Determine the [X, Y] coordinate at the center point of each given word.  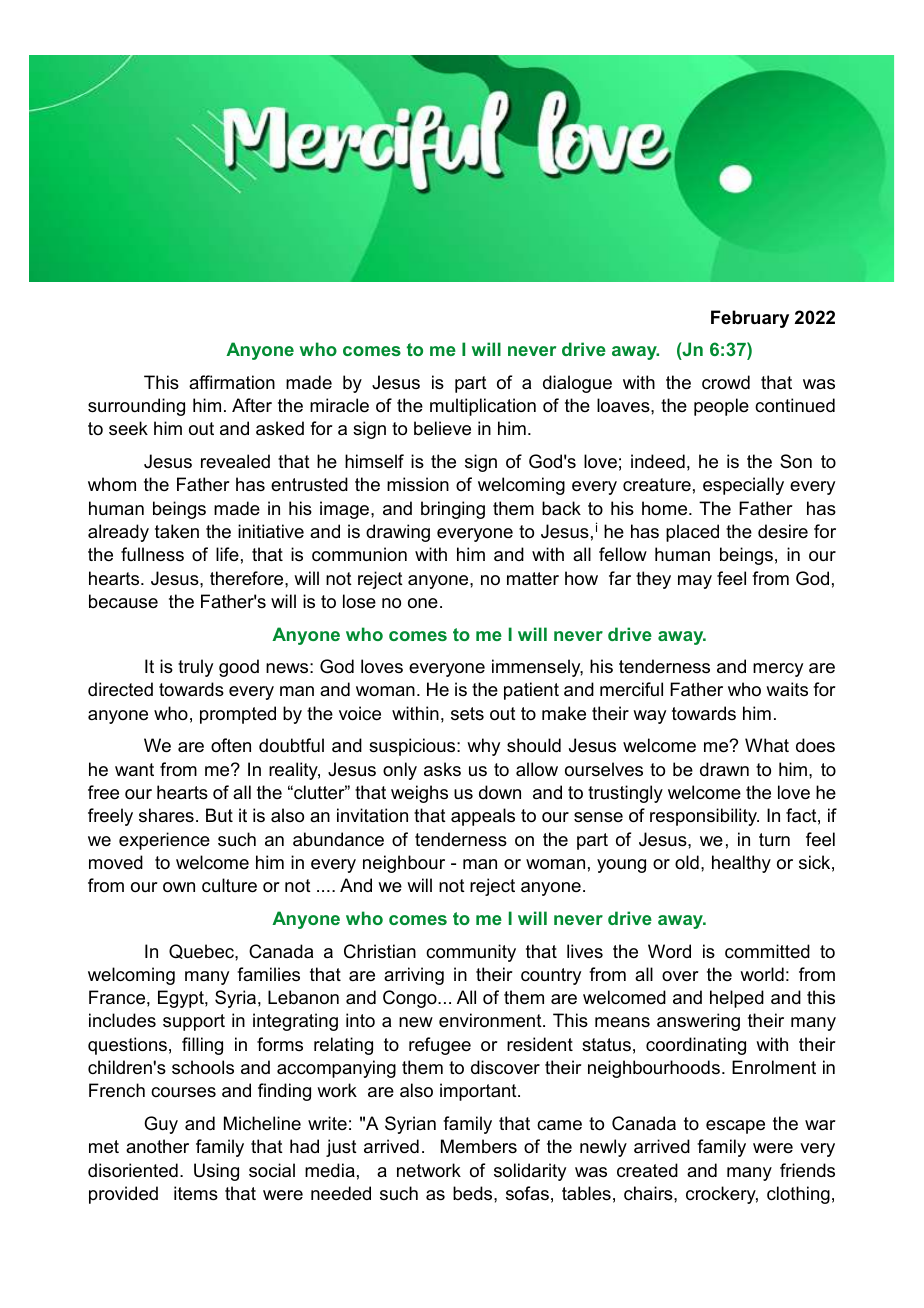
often [231, 745]
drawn [724, 769]
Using [216, 1172]
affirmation [232, 382]
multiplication [483, 407]
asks [442, 769]
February [750, 319]
